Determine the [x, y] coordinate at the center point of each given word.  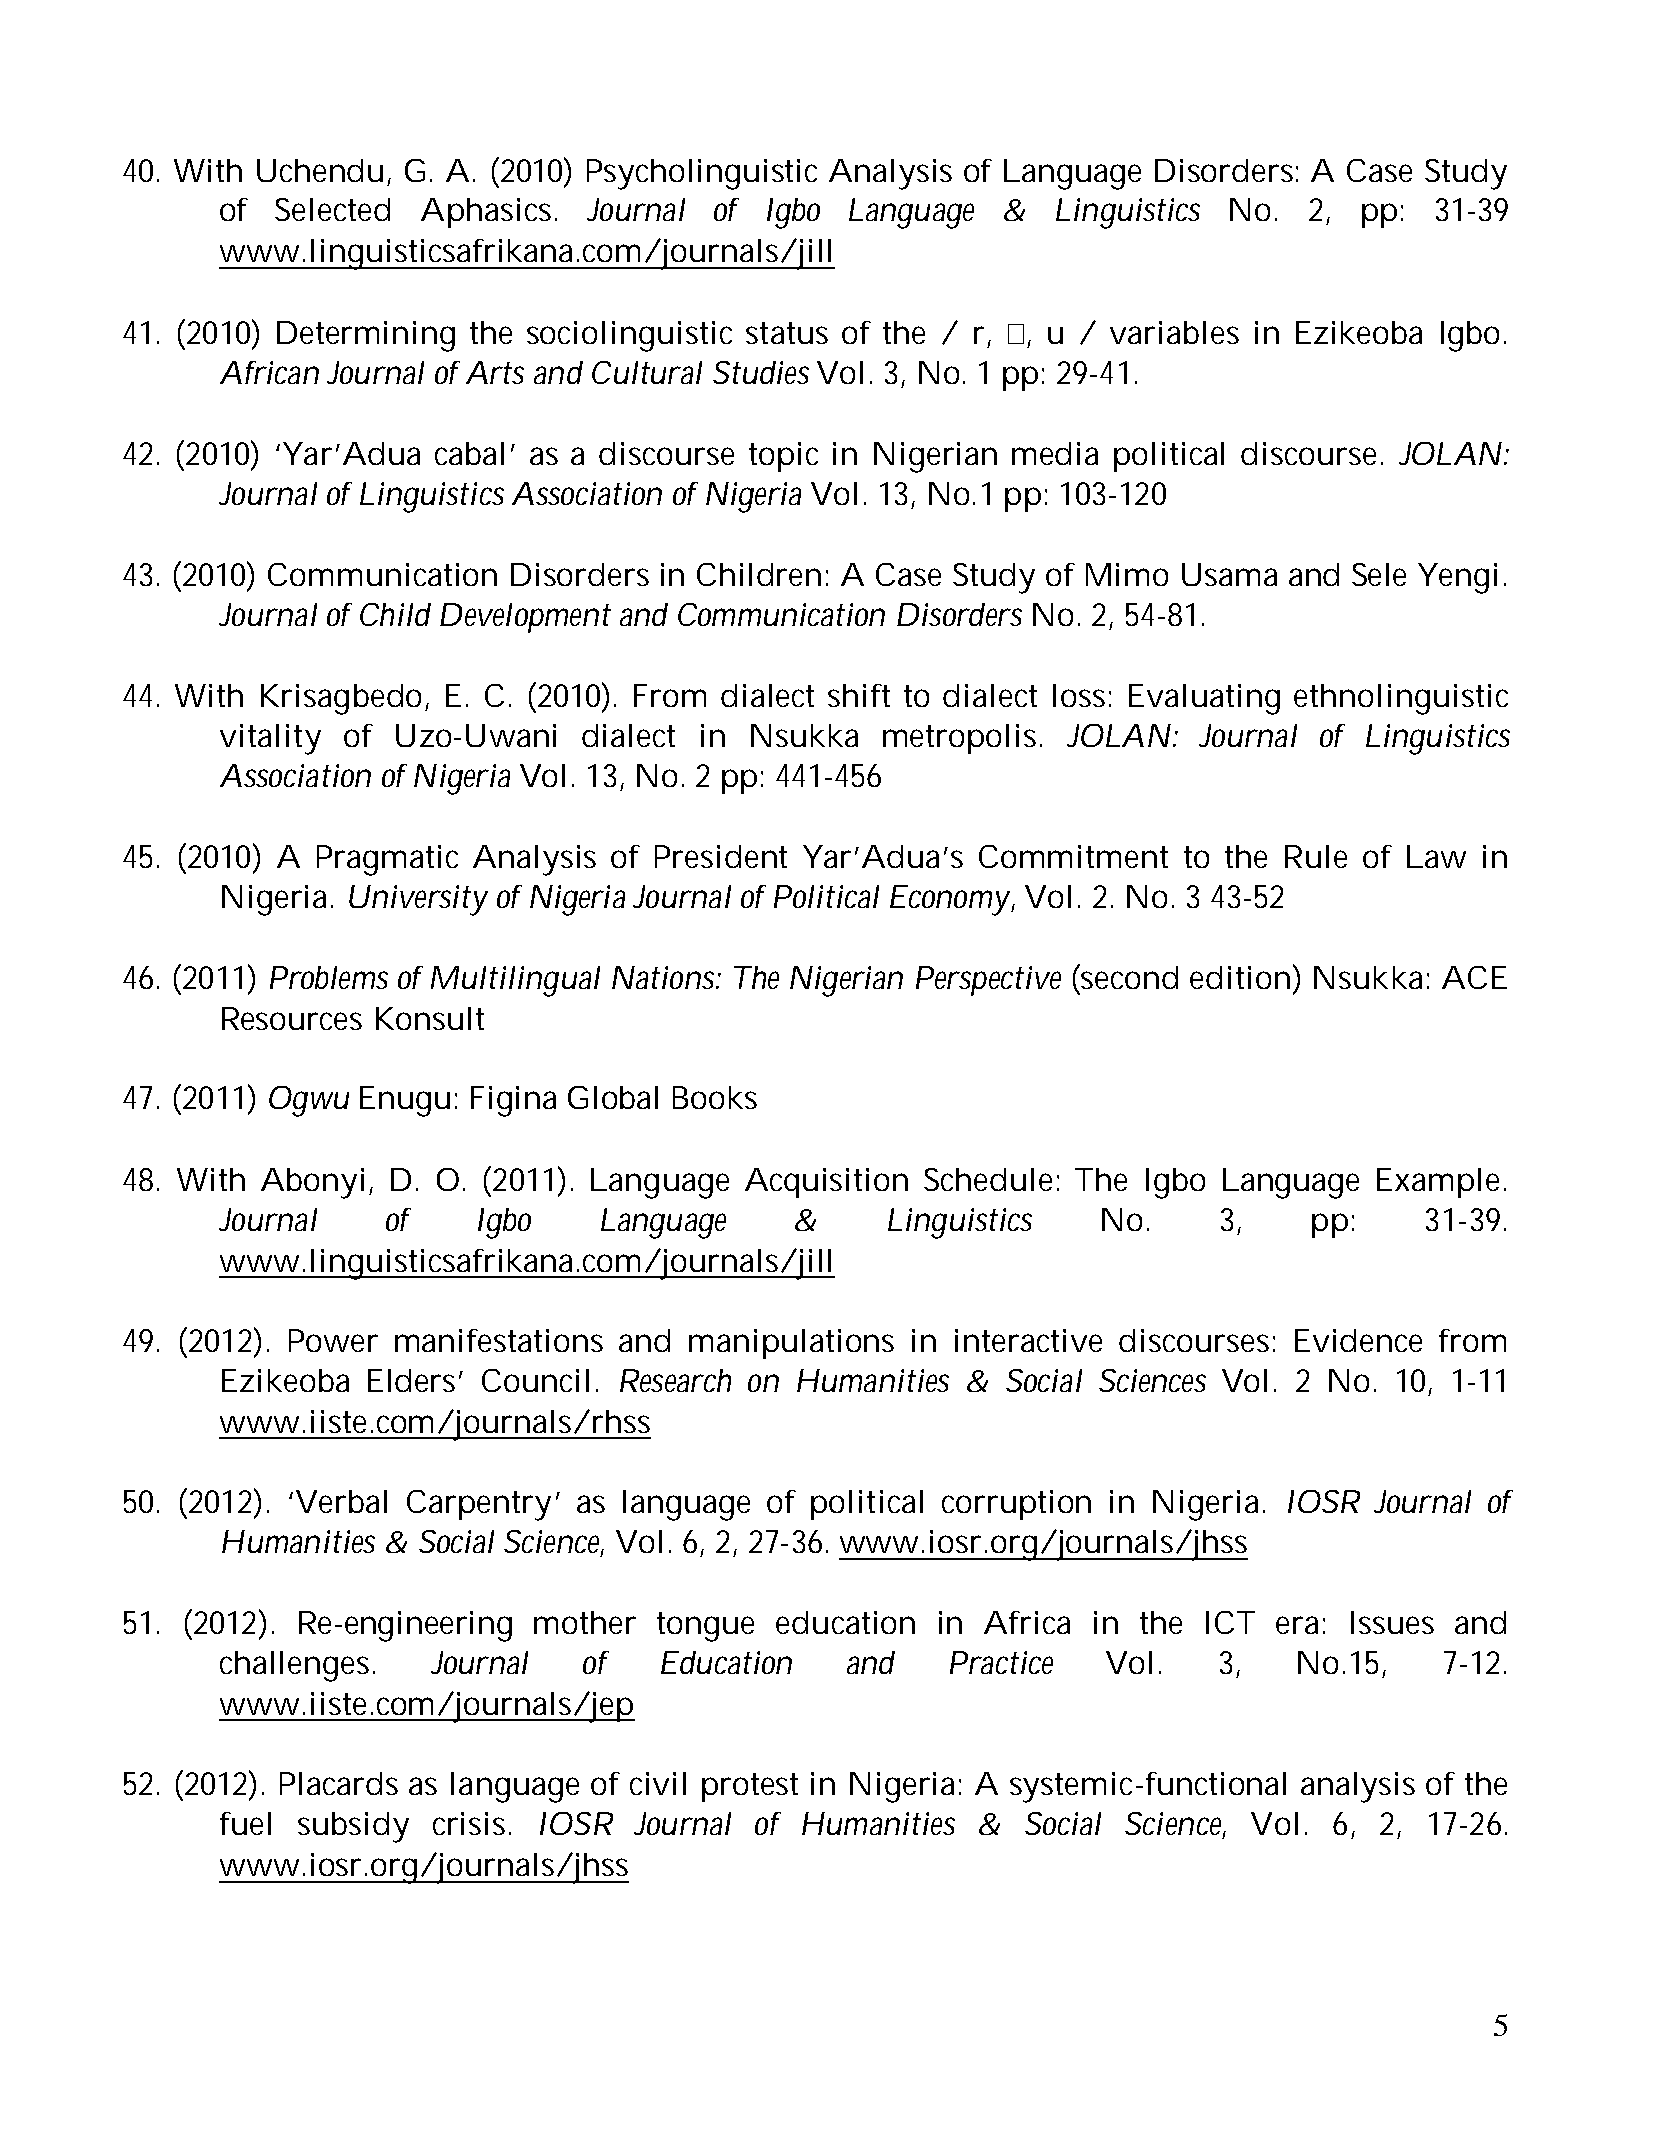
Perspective [988, 981]
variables [1174, 332]
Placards [339, 1783]
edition [1240, 977]
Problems [329, 977]
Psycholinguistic [702, 174]
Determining [366, 336]
